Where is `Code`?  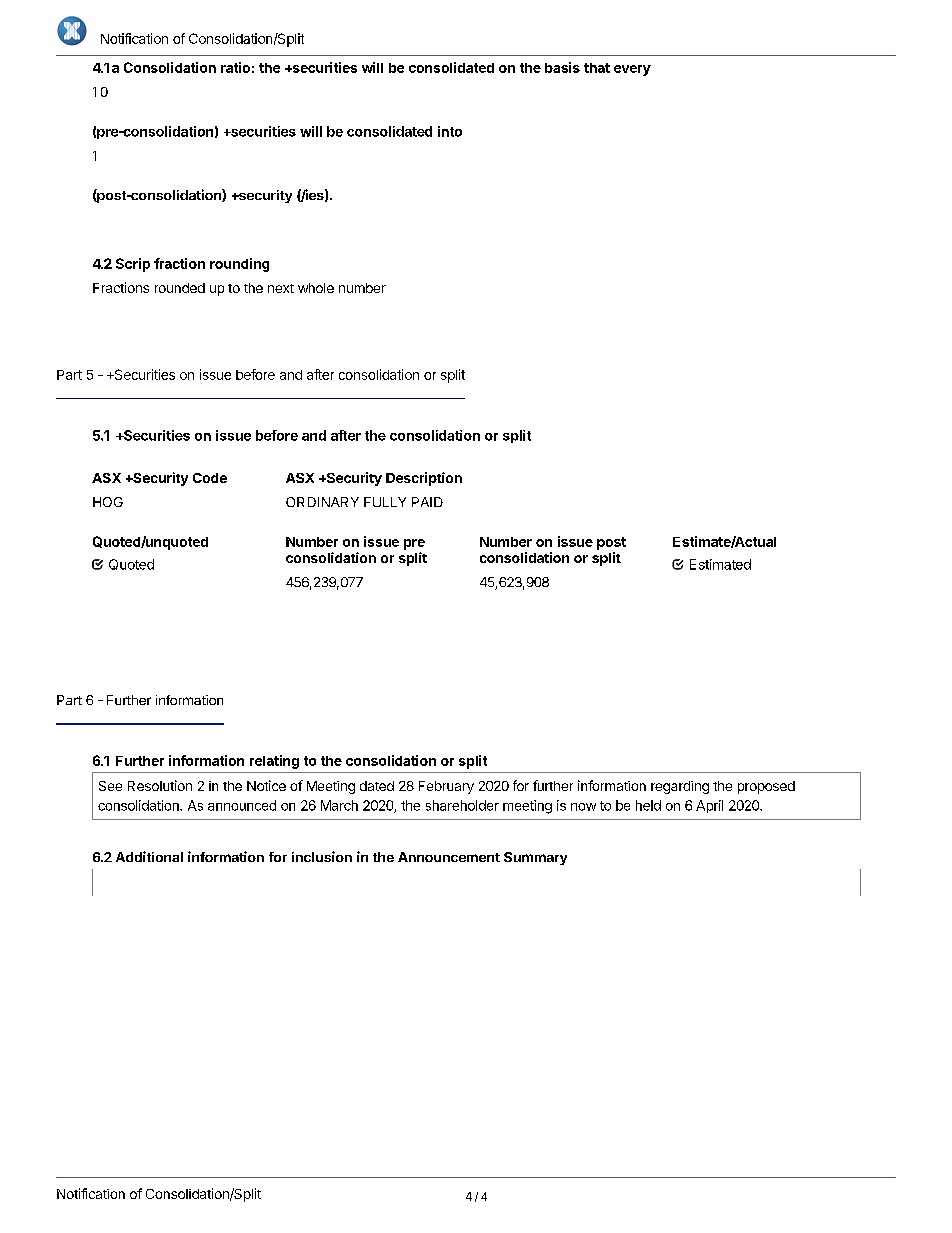 Code is located at coordinates (210, 478).
